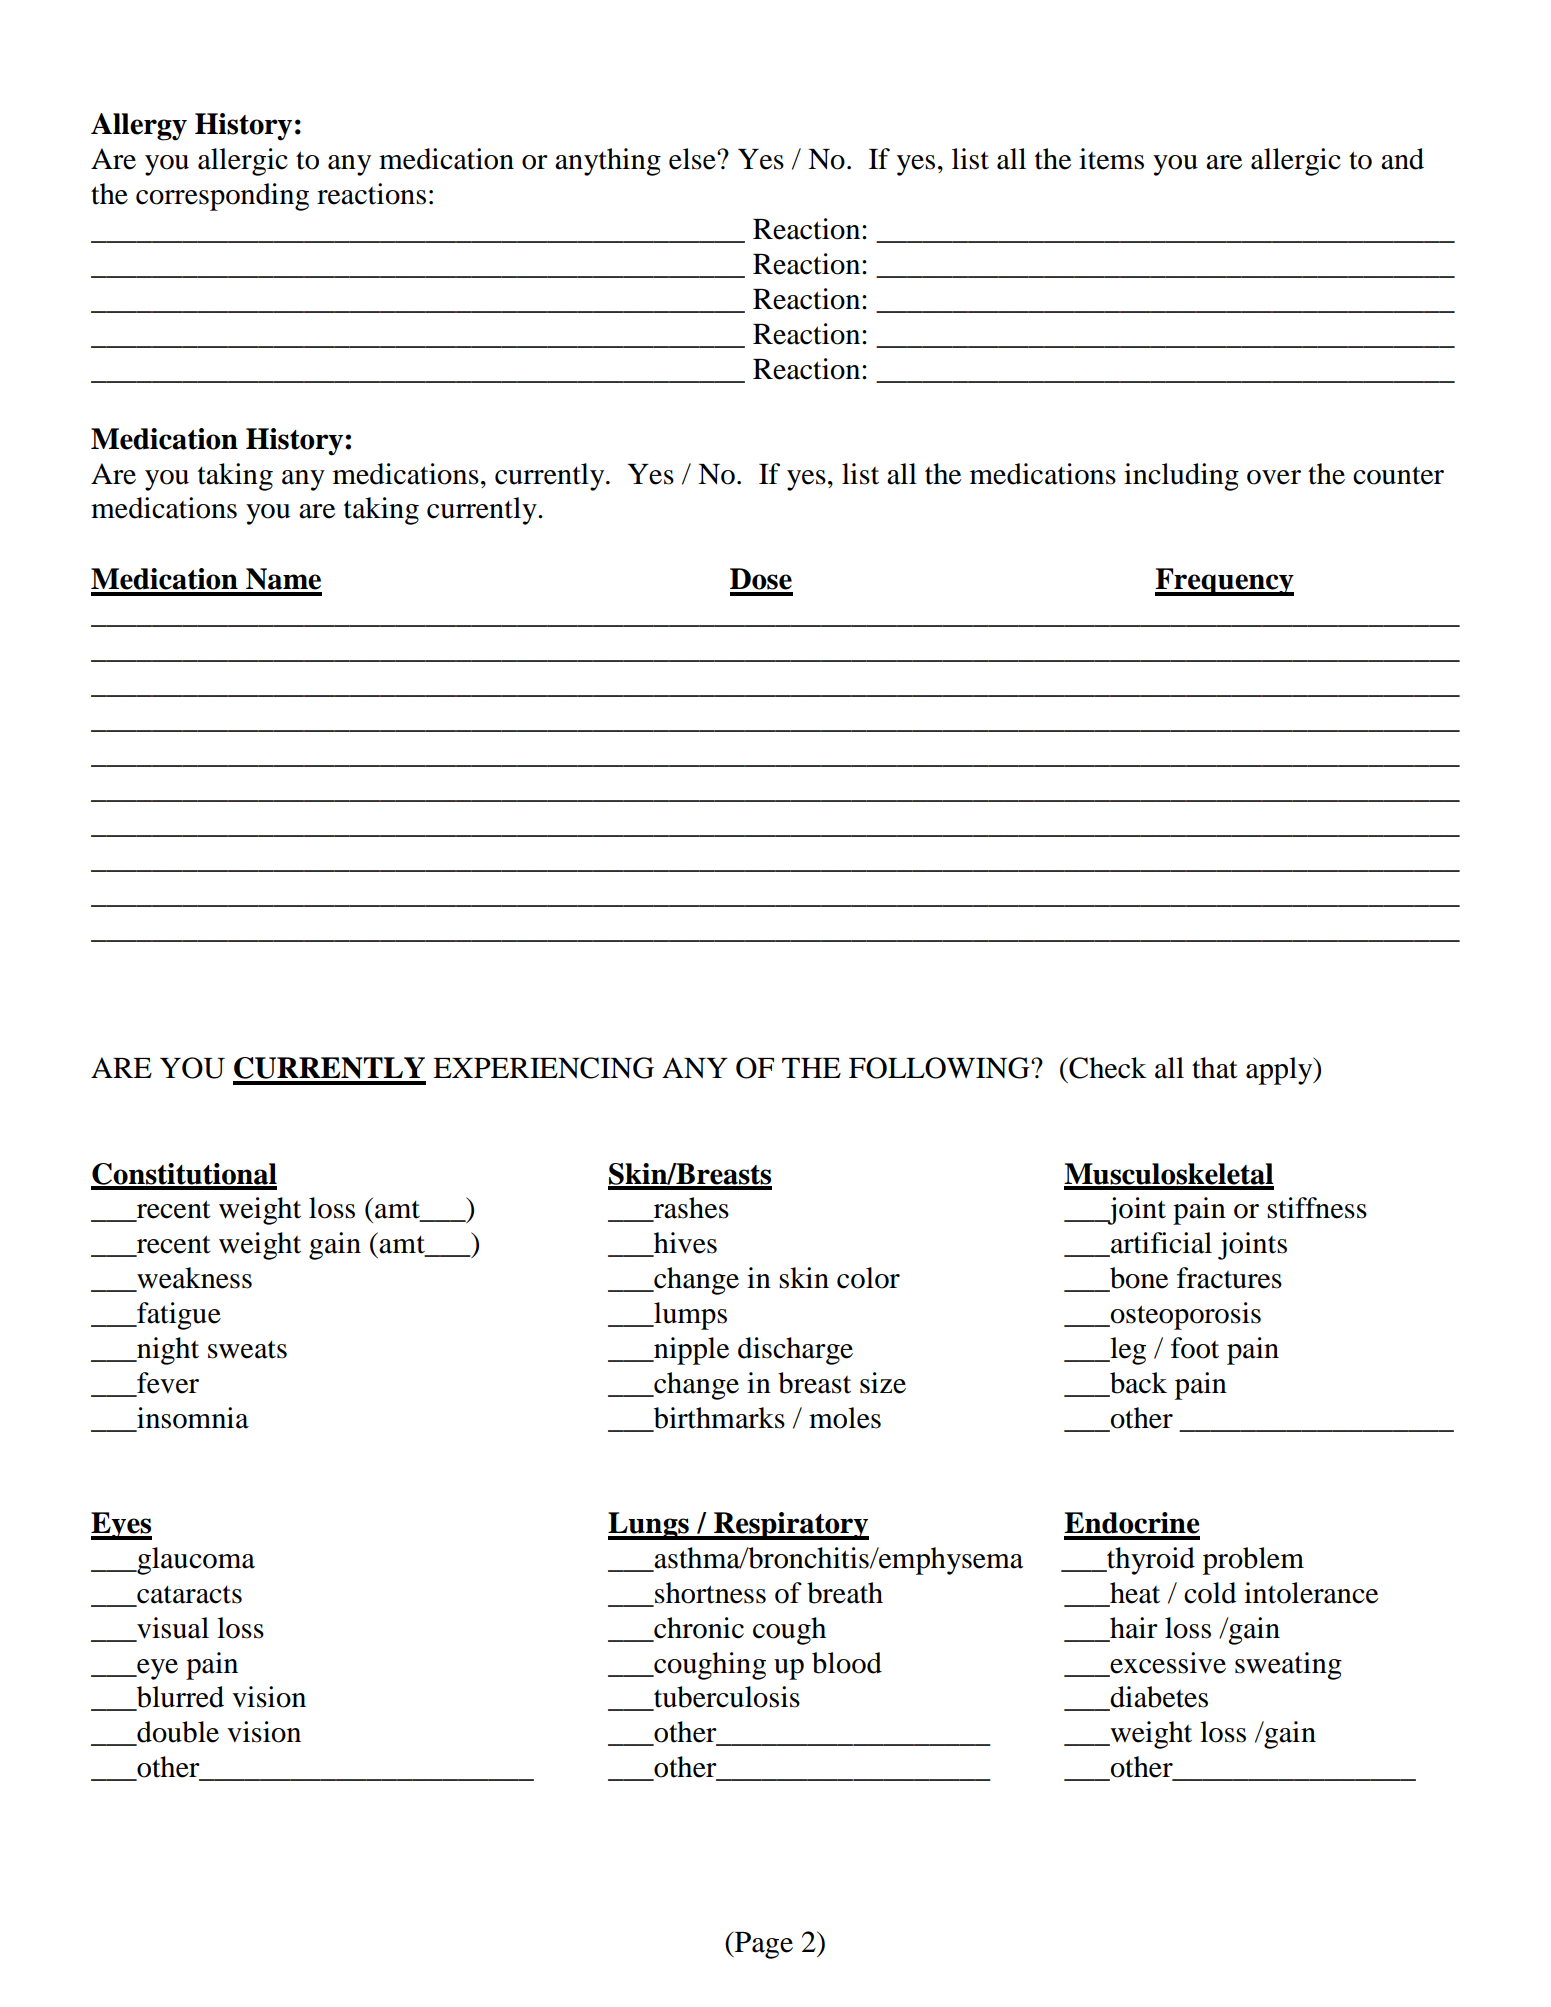 This screenshot has width=1551, height=2007. Describe the element at coordinates (247, 1349) in the screenshot. I see `sweats` at that location.
